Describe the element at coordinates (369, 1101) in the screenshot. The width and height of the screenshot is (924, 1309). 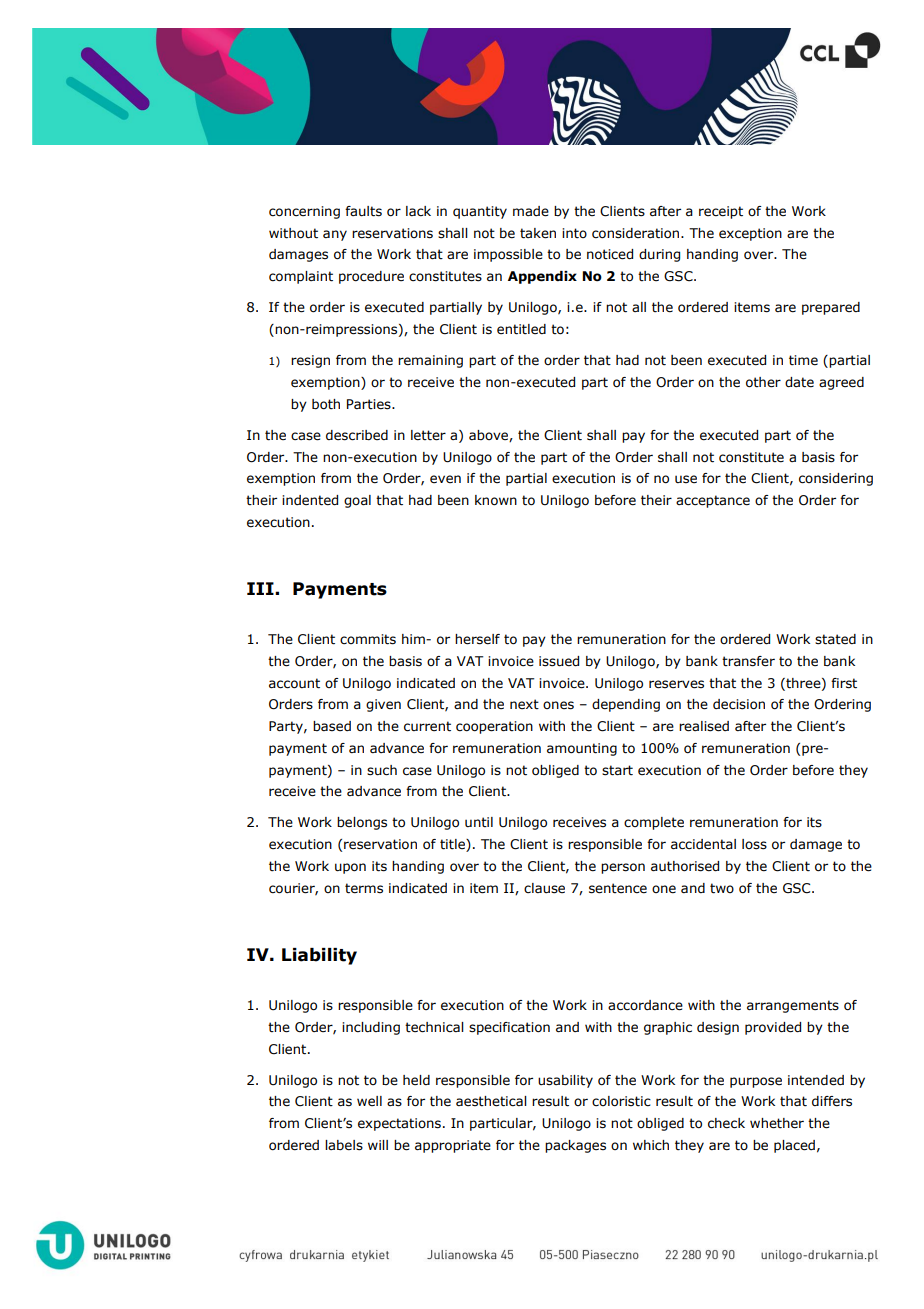
I see `well` at that location.
